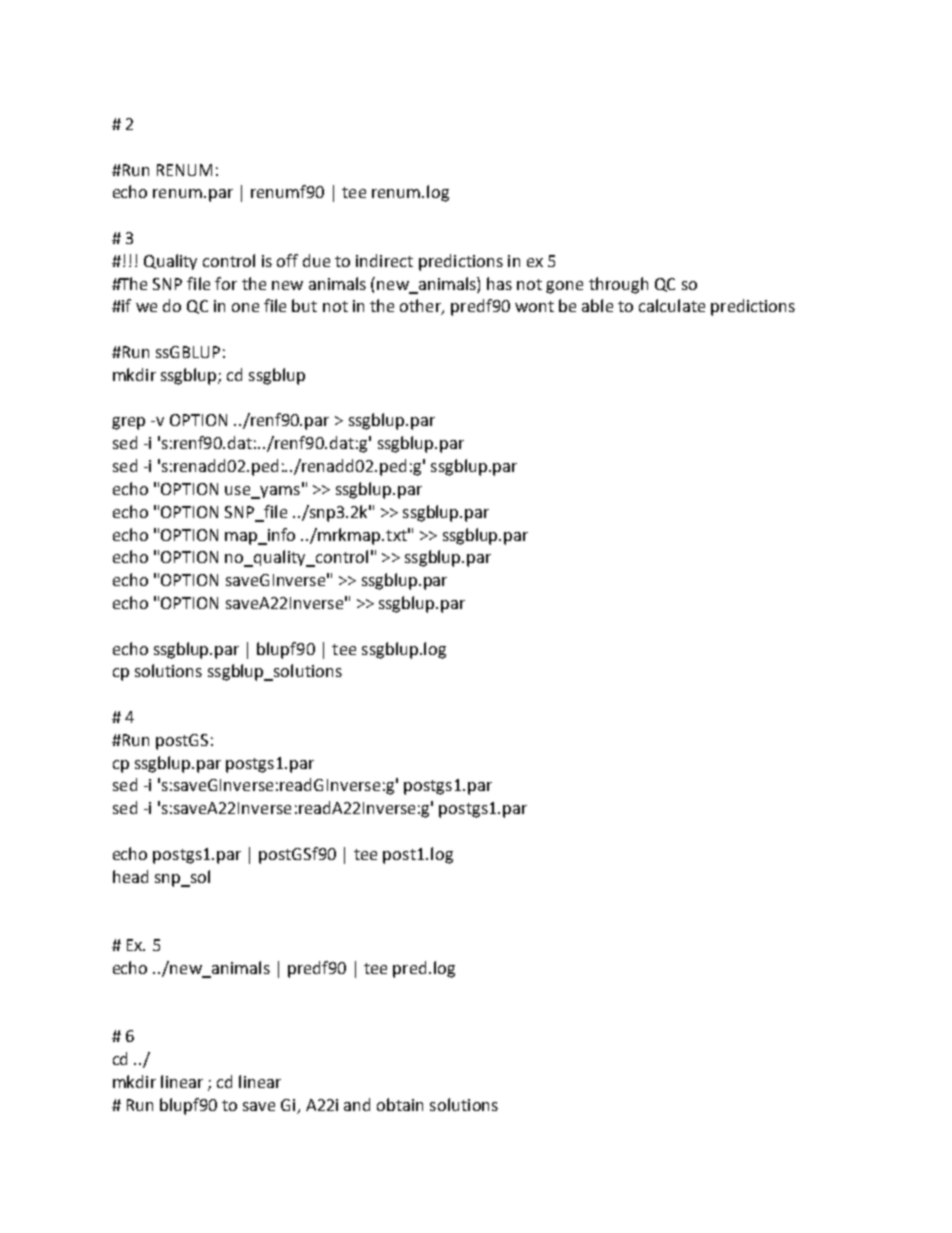 Image resolution: width=952 pixels, height=1233 pixels. What do you see at coordinates (597, 305) in the screenshot?
I see `able` at bounding box center [597, 305].
